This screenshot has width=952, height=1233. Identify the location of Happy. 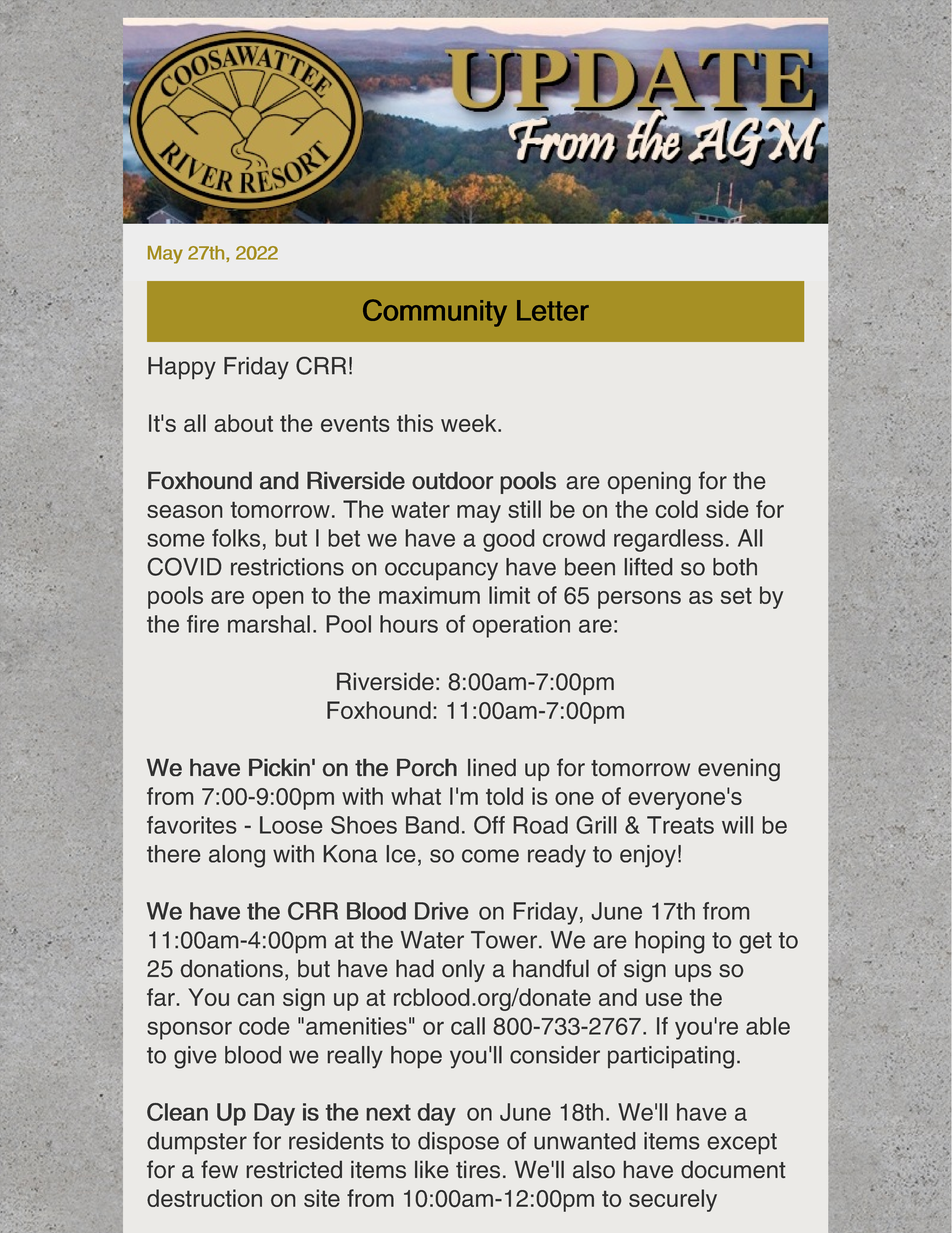
(182, 368).
